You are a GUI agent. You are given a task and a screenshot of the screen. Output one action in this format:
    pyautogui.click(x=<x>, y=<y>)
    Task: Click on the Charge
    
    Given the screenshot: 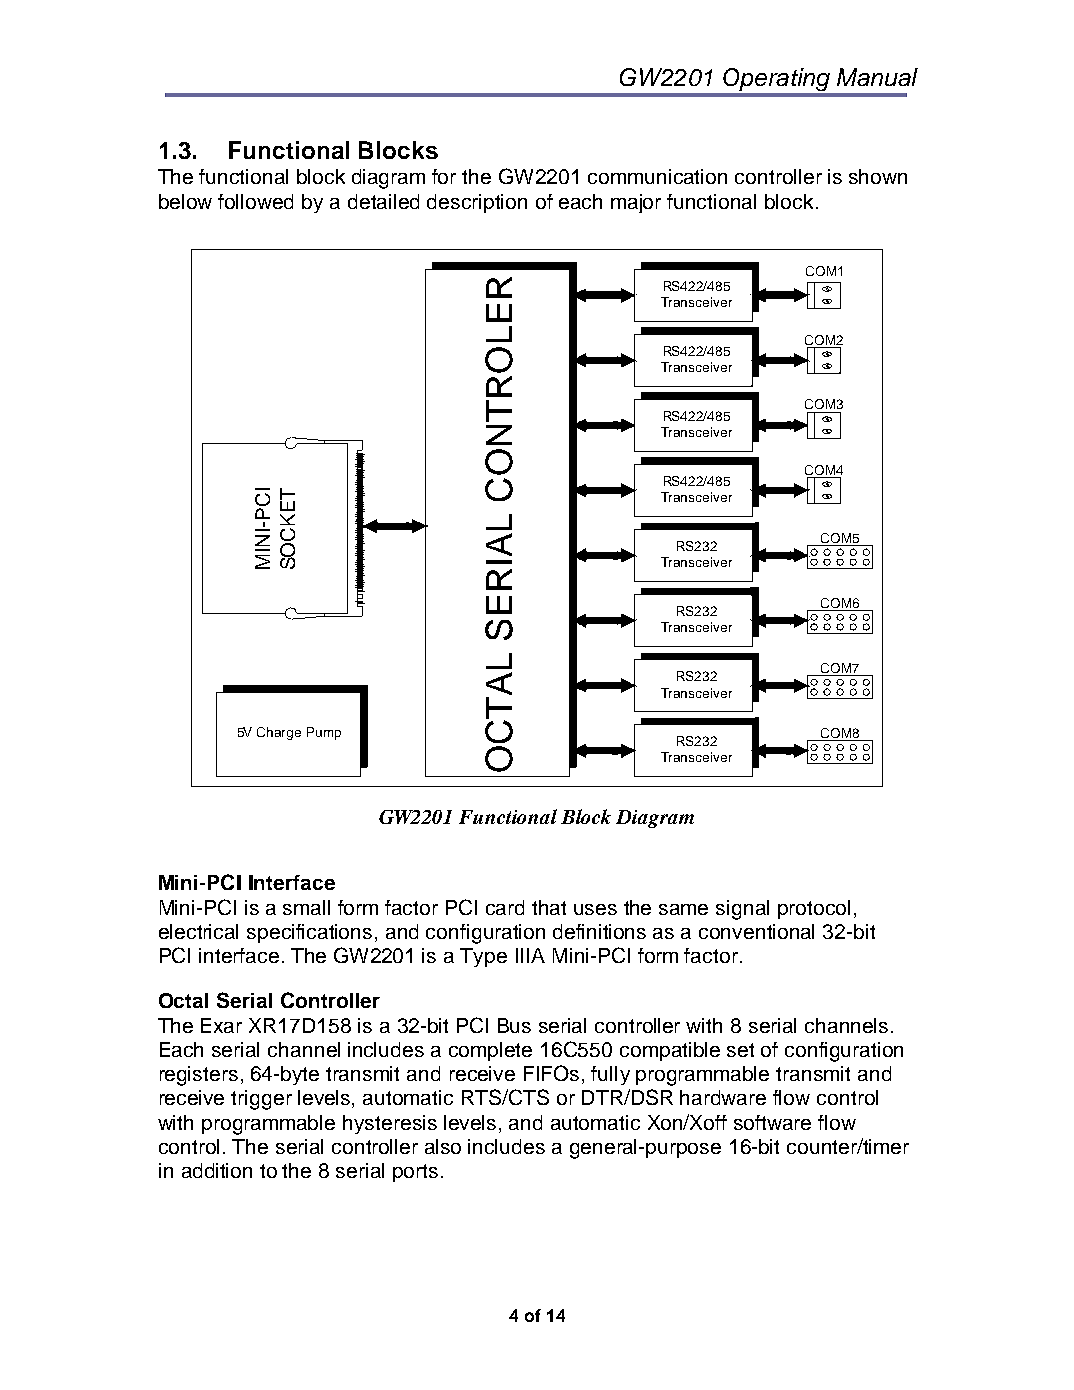 What is the action you would take?
    pyautogui.click(x=279, y=733)
